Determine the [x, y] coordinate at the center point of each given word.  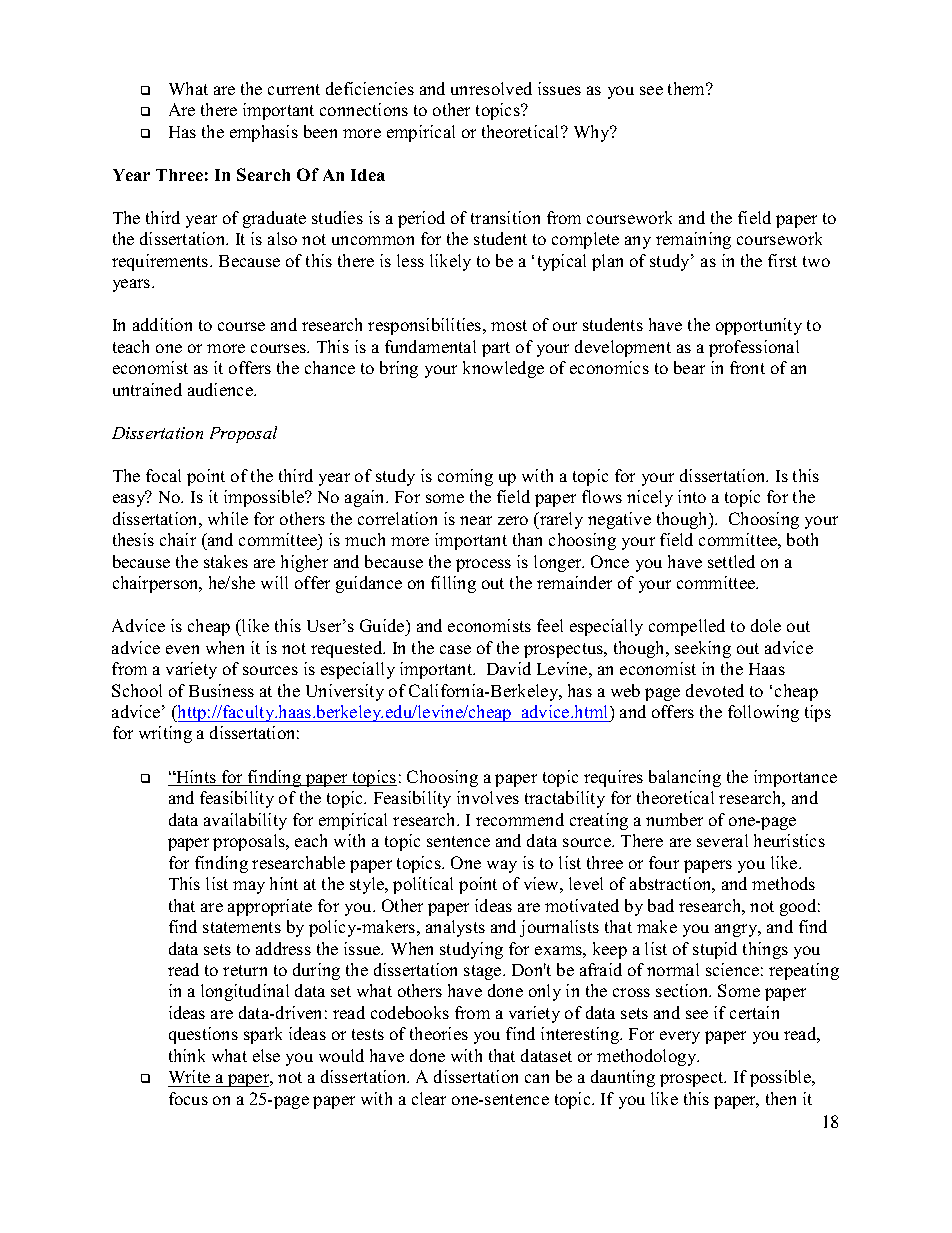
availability [245, 821]
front [747, 367]
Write [190, 1078]
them [688, 88]
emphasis [264, 133]
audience [221, 389]
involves [488, 797]
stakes [226, 561]
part [496, 349]
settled [731, 561]
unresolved [491, 88]
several [722, 840]
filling [453, 584]
